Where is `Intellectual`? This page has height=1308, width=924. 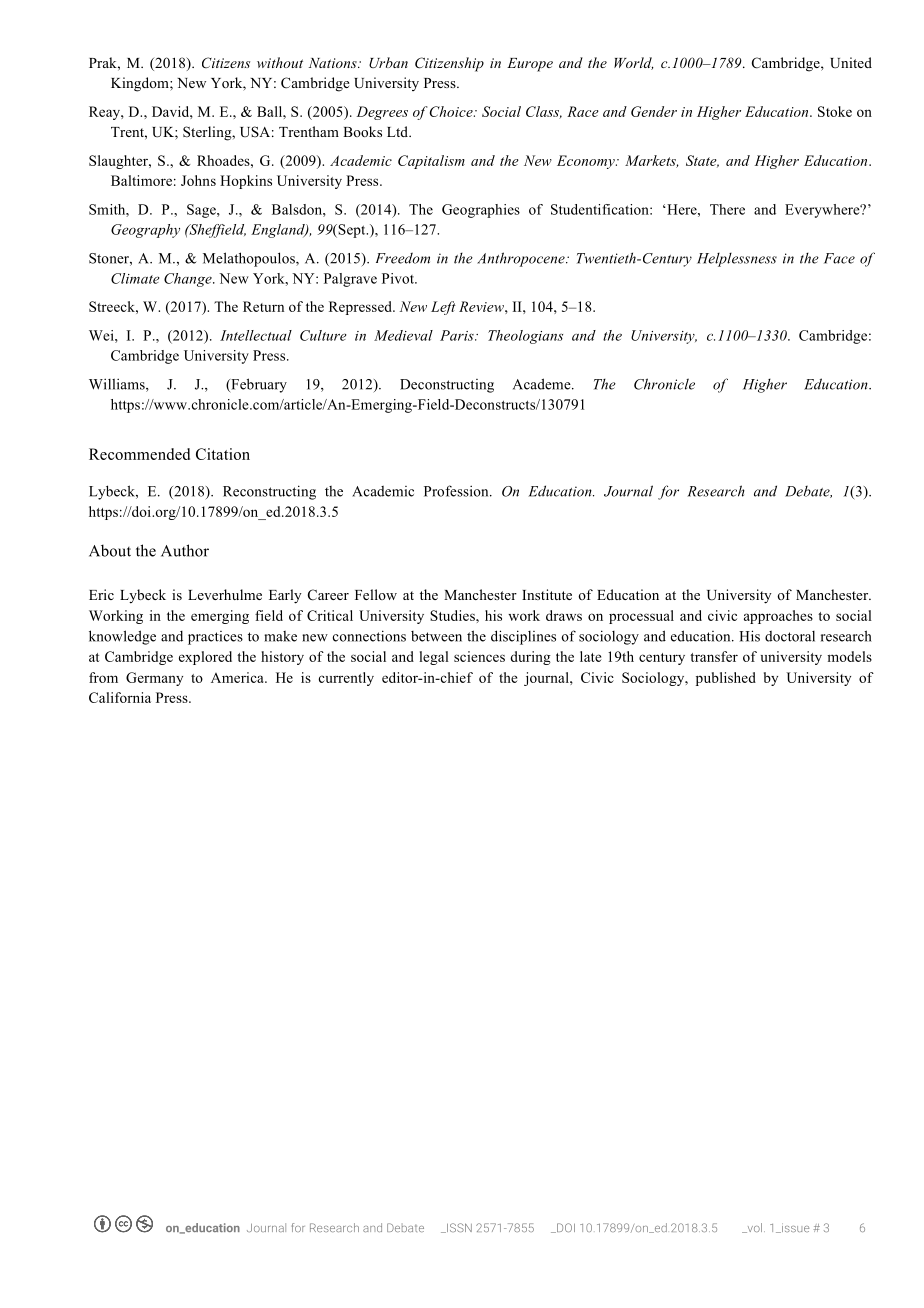
Intellectual is located at coordinates (256, 335).
